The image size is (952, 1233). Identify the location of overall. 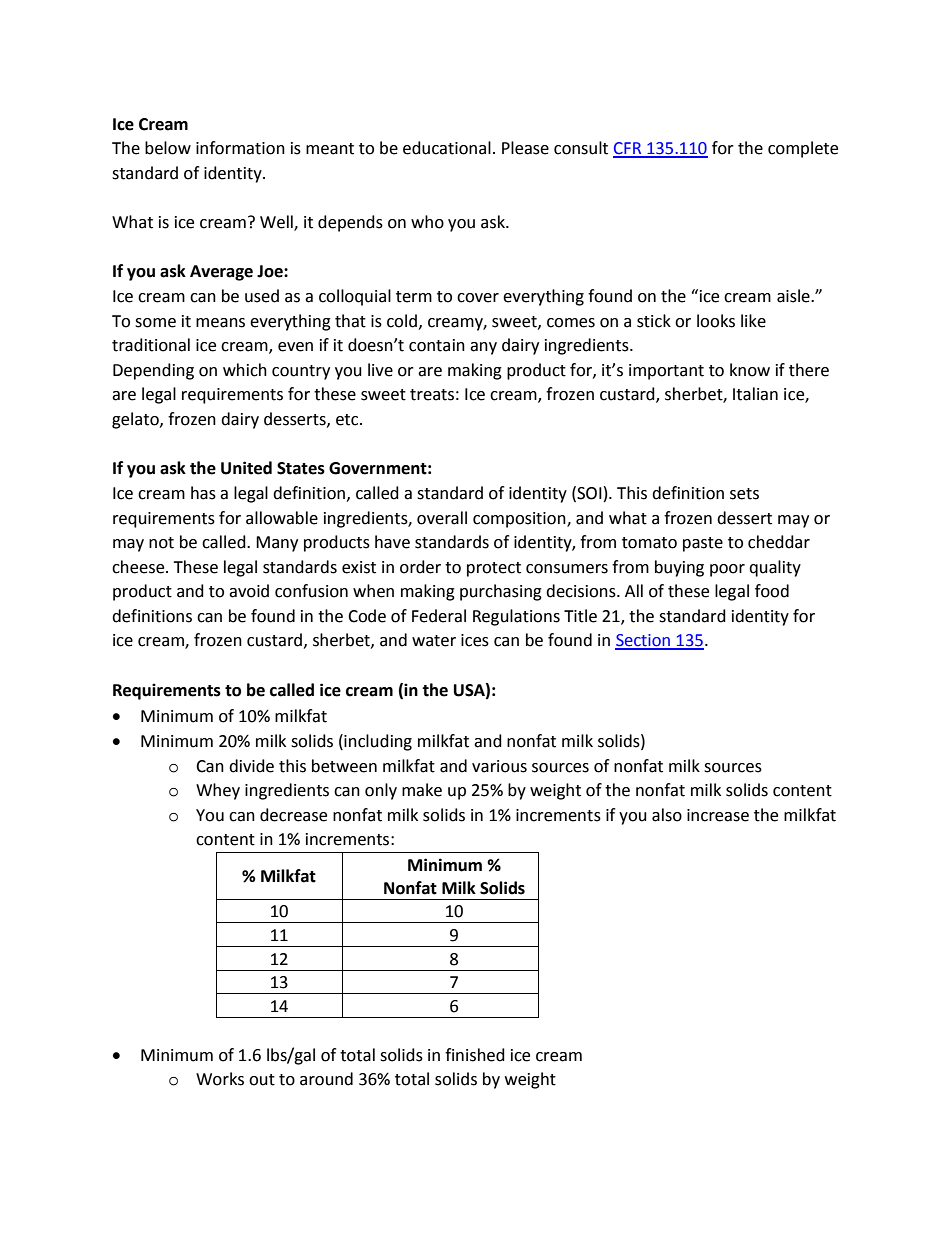
(442, 518).
